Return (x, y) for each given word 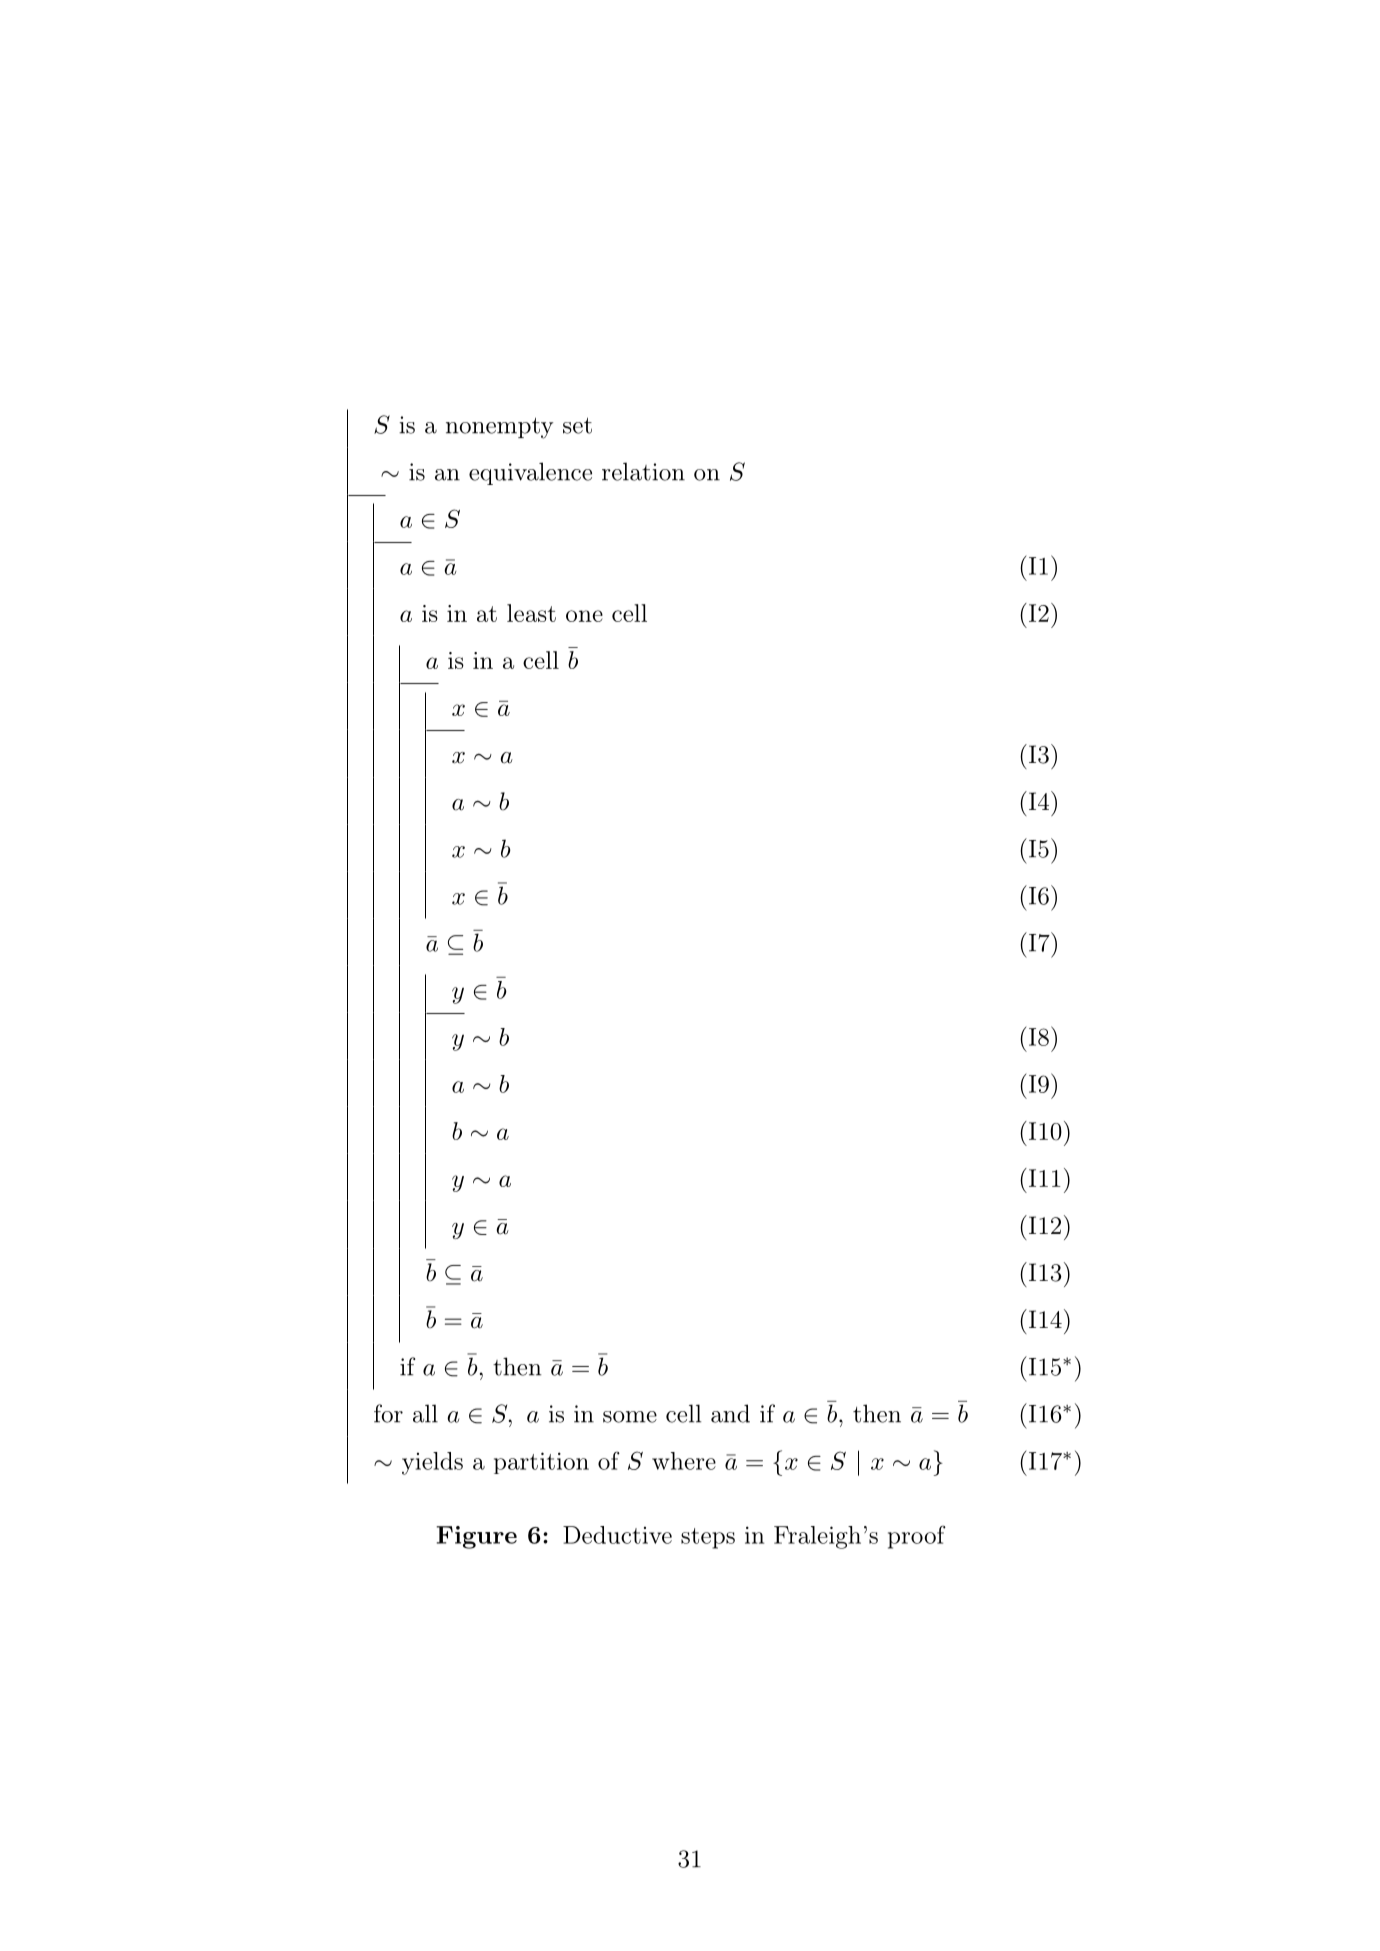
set (577, 425)
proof (917, 1537)
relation (643, 471)
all (425, 1413)
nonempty (499, 428)
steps (708, 1538)
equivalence (530, 473)
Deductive (617, 1535)
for (388, 1413)
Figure (476, 1537)
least (531, 613)
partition (541, 1463)
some (630, 1417)
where (684, 1461)
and (730, 1413)
